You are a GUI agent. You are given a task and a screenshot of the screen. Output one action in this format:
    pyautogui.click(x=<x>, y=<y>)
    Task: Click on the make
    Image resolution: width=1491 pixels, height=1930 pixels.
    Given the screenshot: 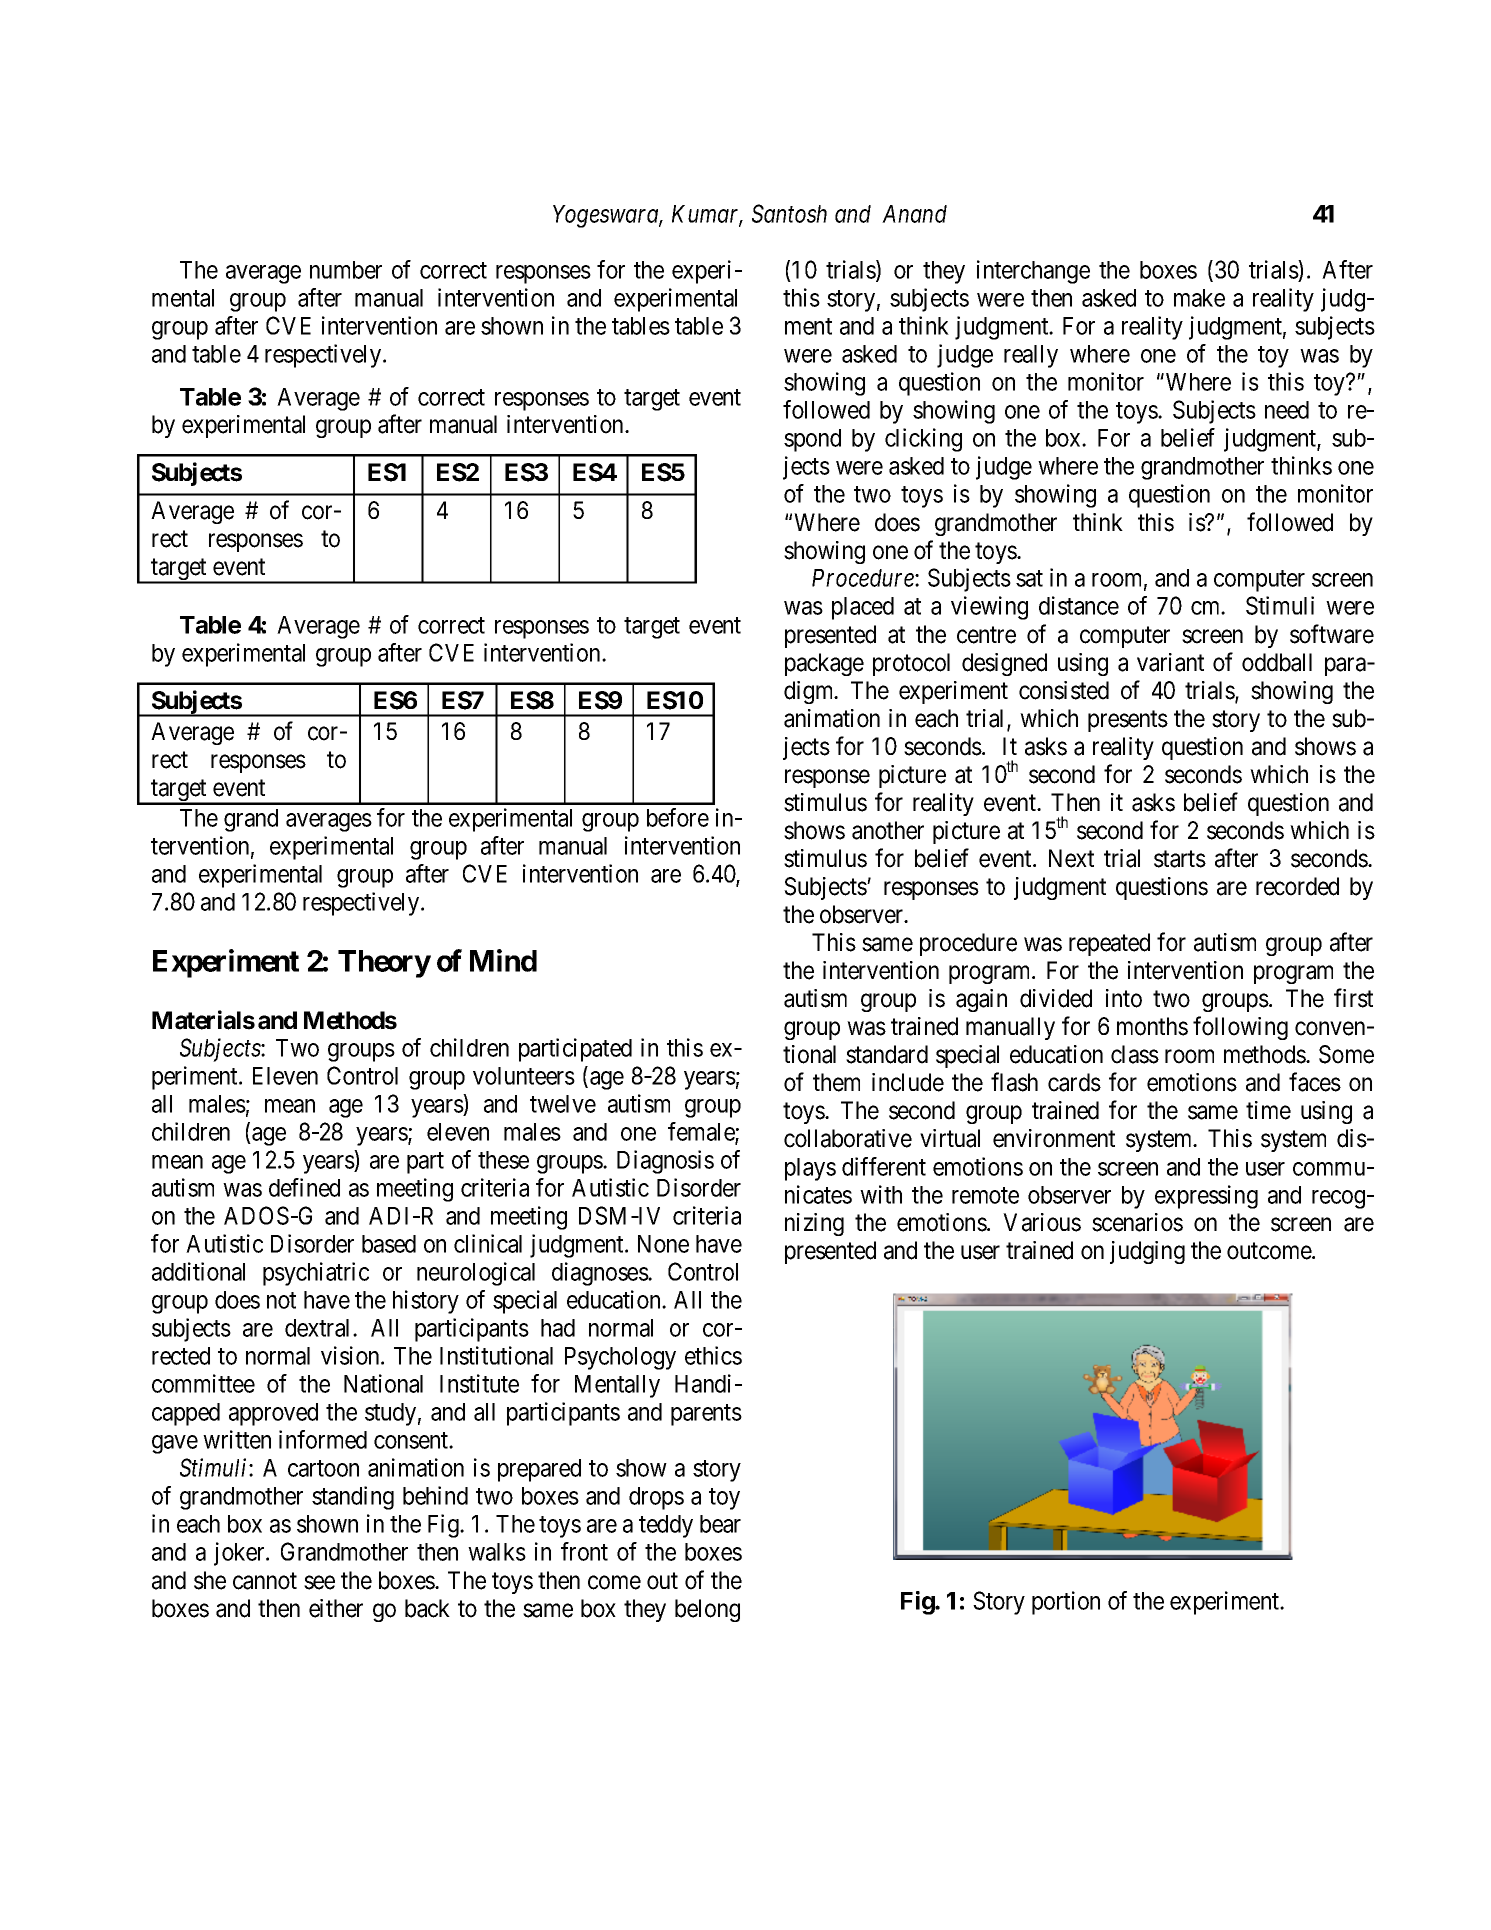 What is the action you would take?
    pyautogui.click(x=1199, y=298)
